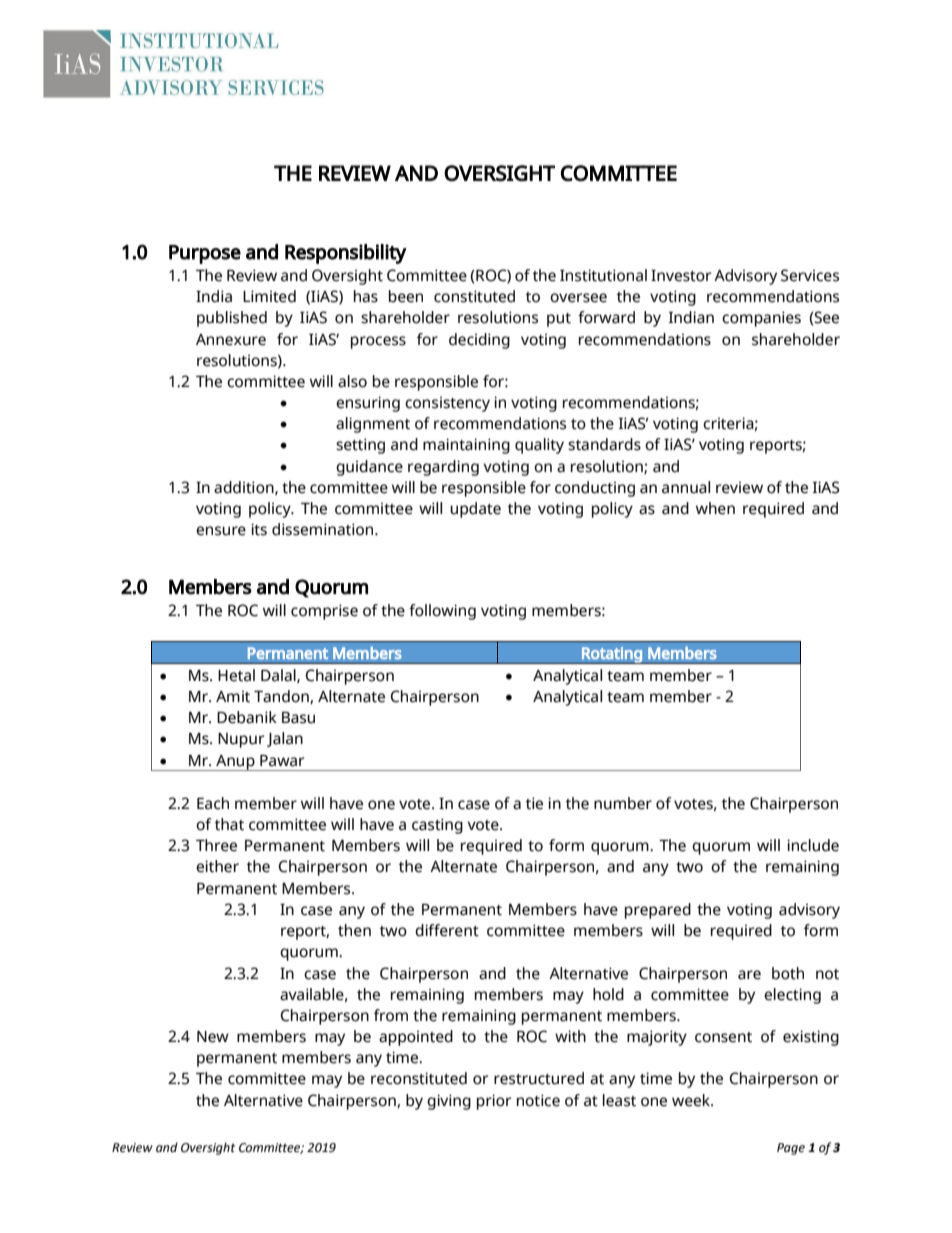 The image size is (952, 1233). Describe the element at coordinates (354, 930) in the screenshot. I see `then` at that location.
